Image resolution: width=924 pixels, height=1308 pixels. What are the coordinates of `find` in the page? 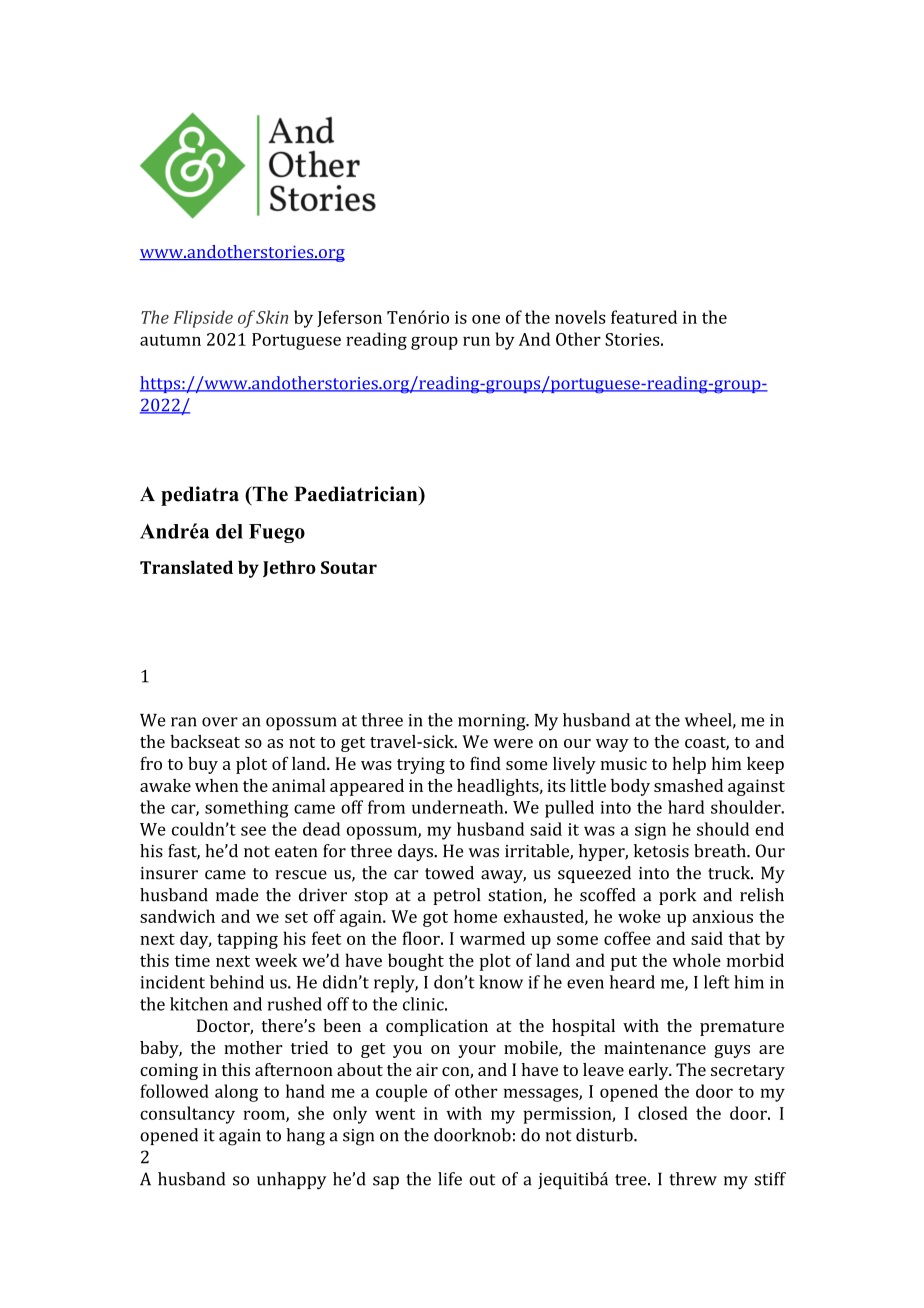 It's located at (485, 763).
